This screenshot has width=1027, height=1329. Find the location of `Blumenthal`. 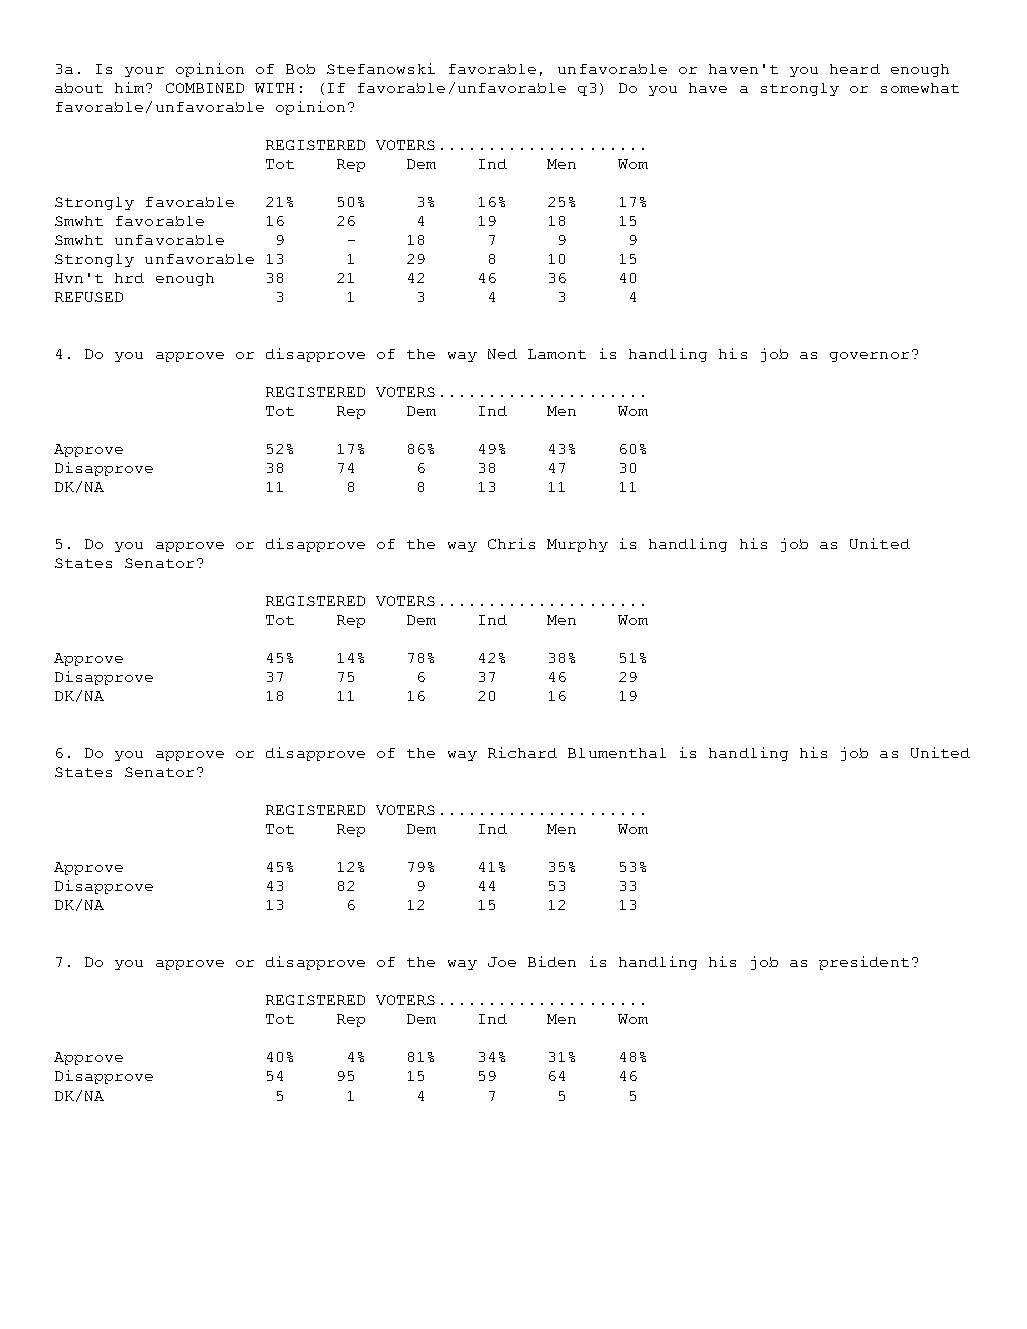

Blumenthal is located at coordinates (617, 753).
